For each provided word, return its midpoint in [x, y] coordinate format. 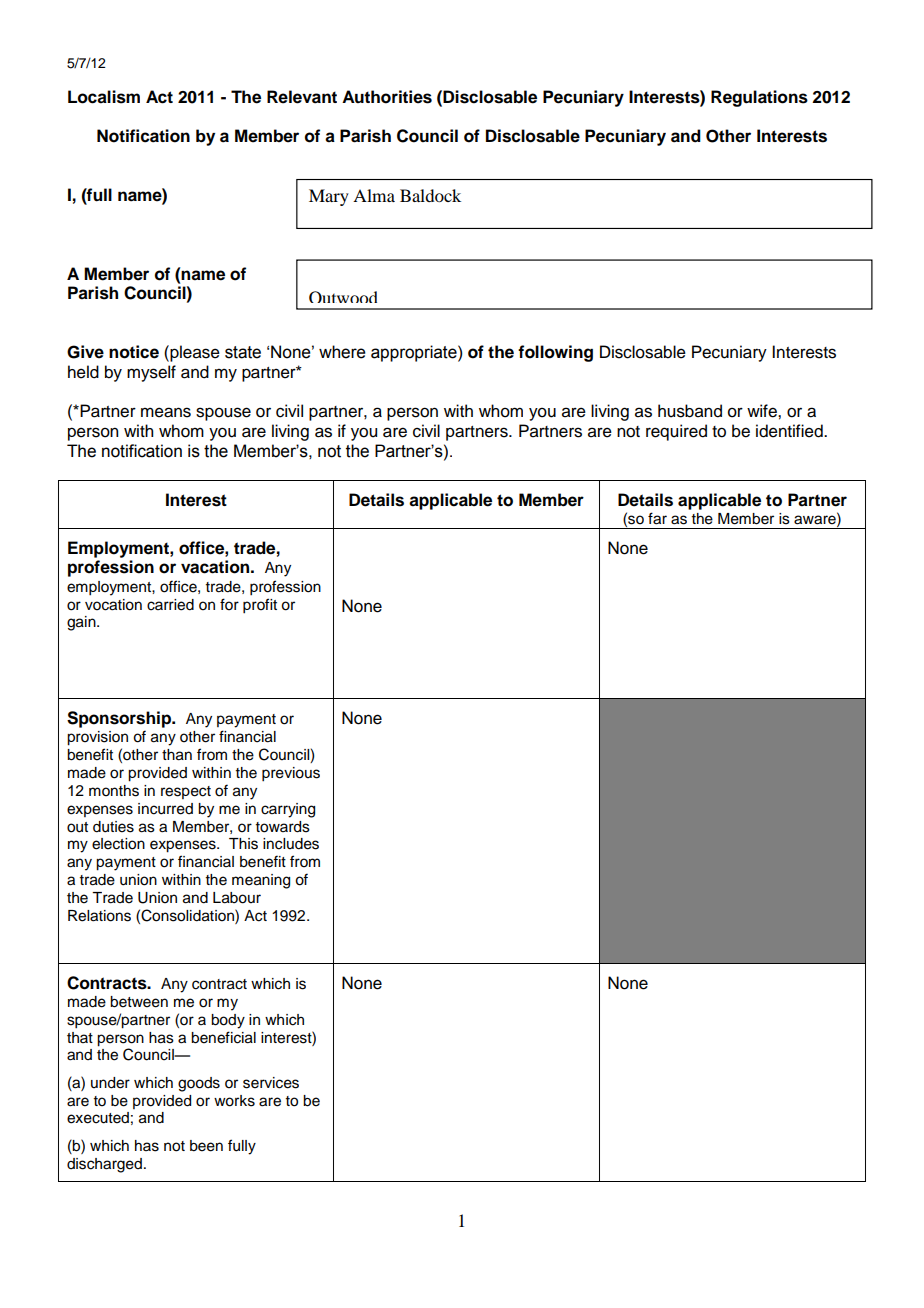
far [657, 518]
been [206, 1146]
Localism [104, 97]
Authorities [387, 97]
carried [170, 605]
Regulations [759, 98]
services [271, 1083]
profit [260, 606]
